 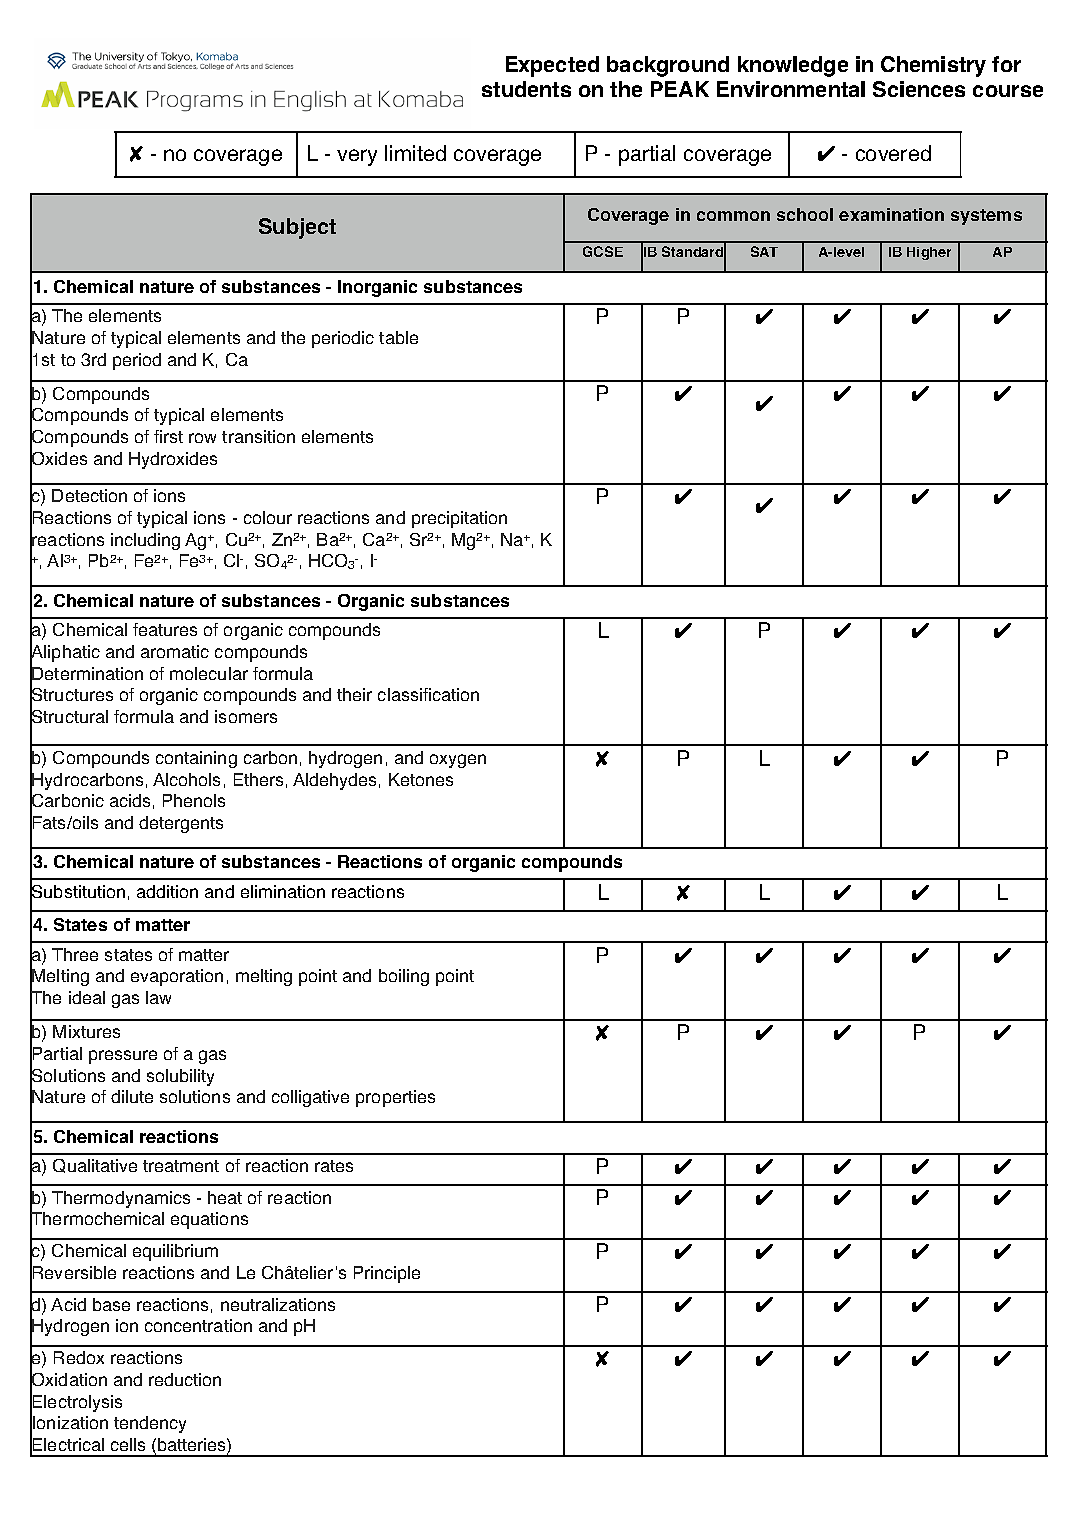 I want to click on reduction, so click(x=185, y=1379).
